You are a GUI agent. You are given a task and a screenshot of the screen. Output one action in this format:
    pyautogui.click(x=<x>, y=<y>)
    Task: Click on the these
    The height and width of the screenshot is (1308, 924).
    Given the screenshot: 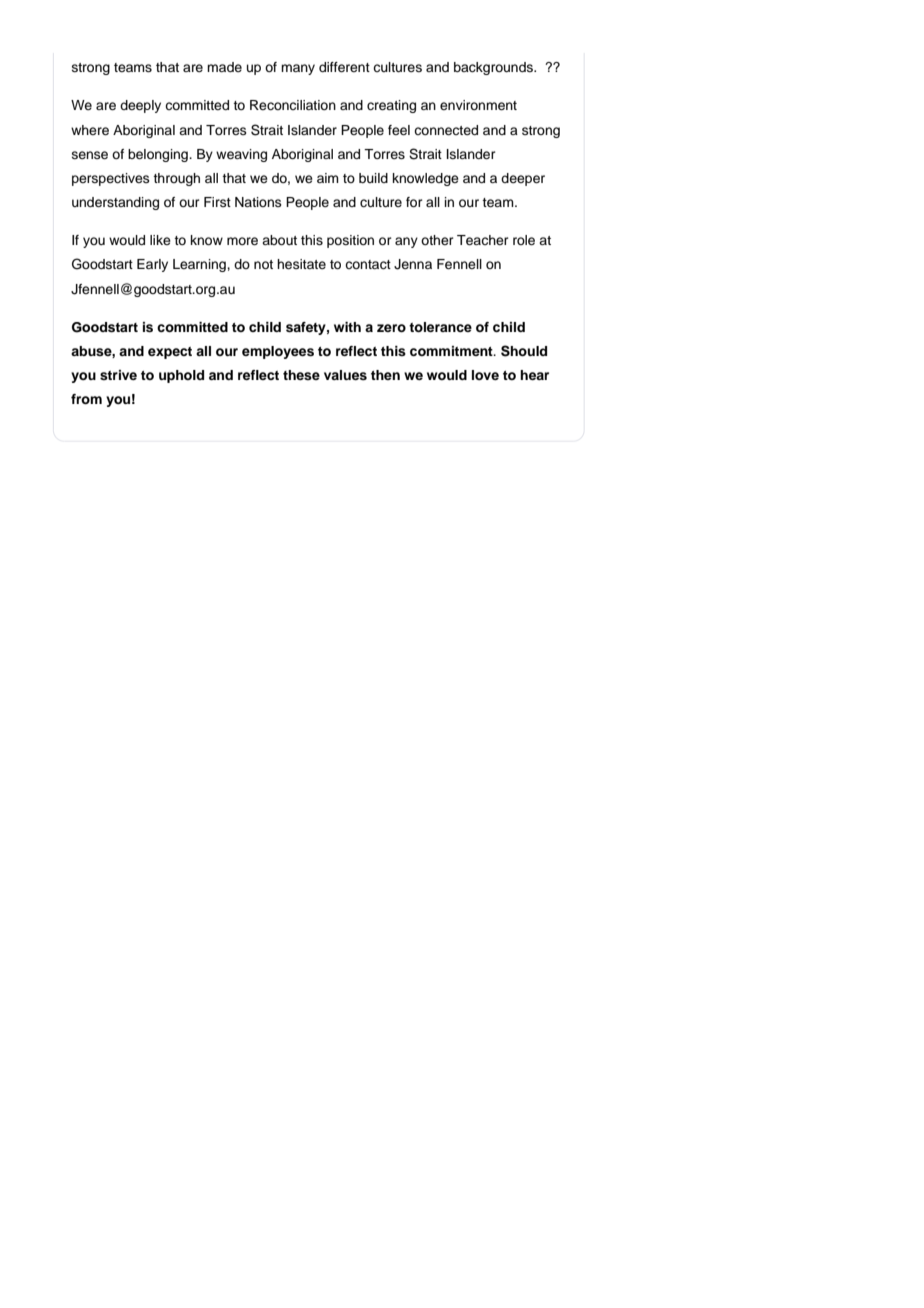 What is the action you would take?
    pyautogui.click(x=301, y=375)
